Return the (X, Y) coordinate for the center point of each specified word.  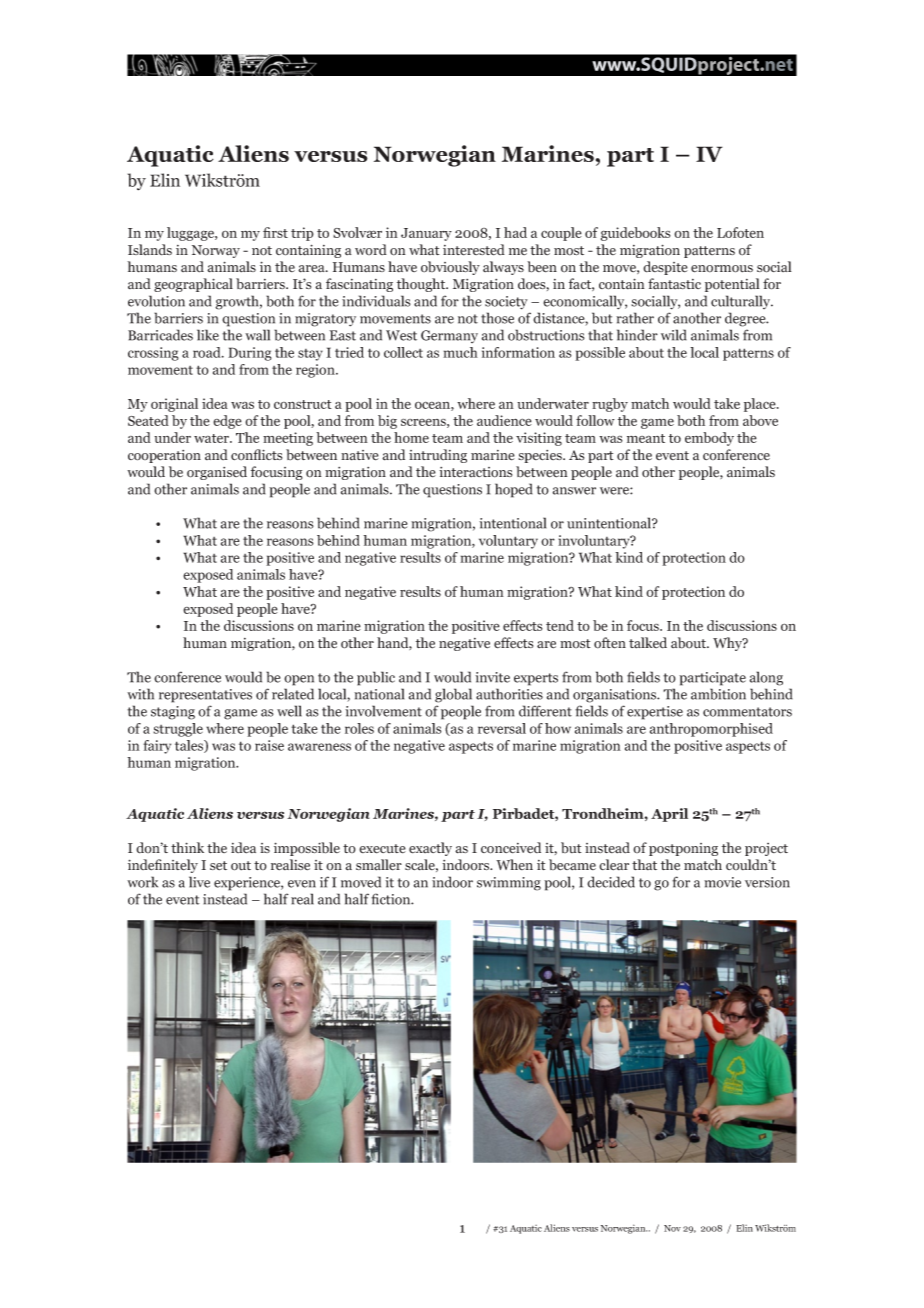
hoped (514, 490)
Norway (216, 251)
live (199, 882)
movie (722, 882)
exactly (430, 849)
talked (648, 643)
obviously (450, 268)
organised (217, 473)
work (142, 882)
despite (665, 268)
